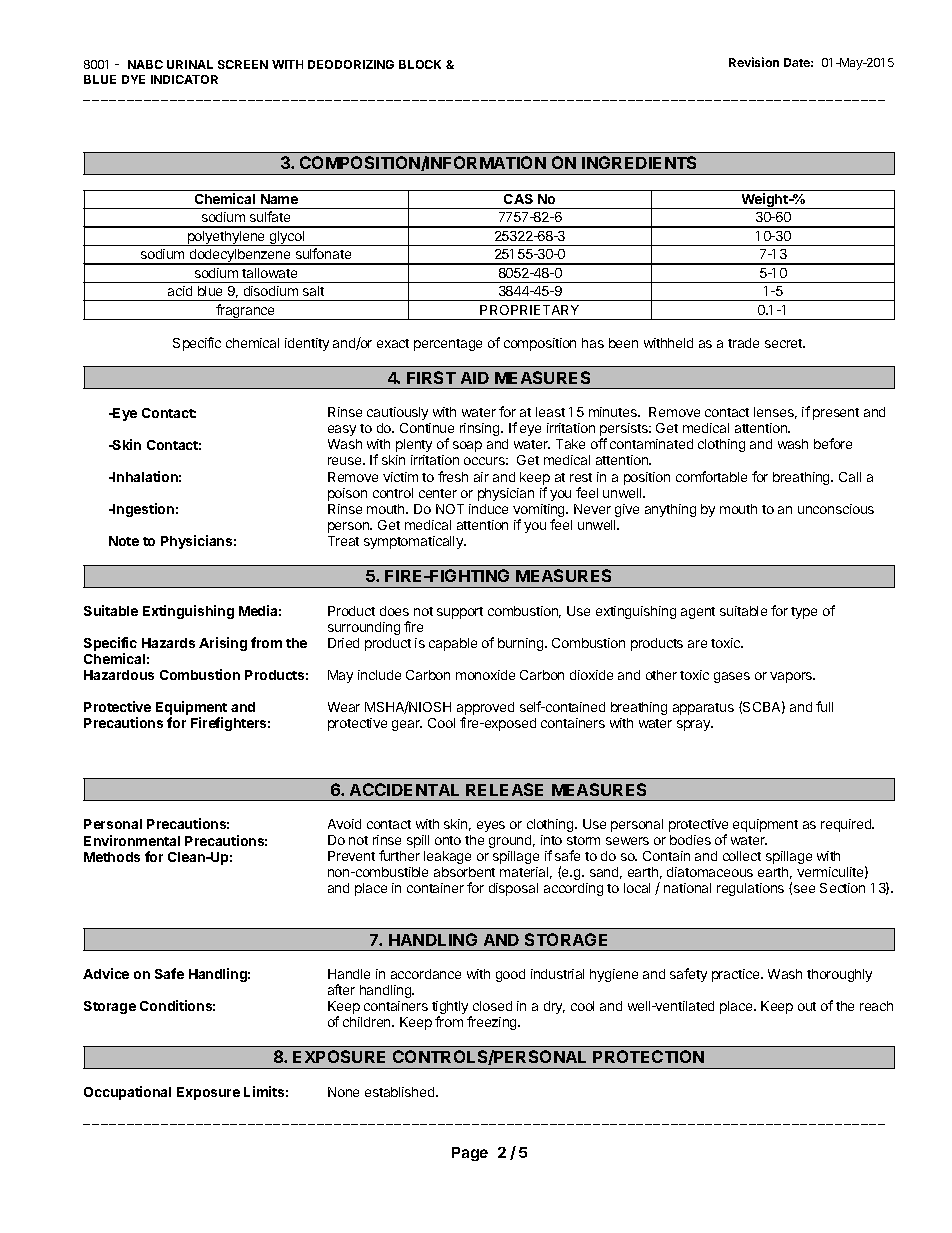 Image resolution: width=952 pixels, height=1233 pixels. I want to click on Page, so click(470, 1154).
